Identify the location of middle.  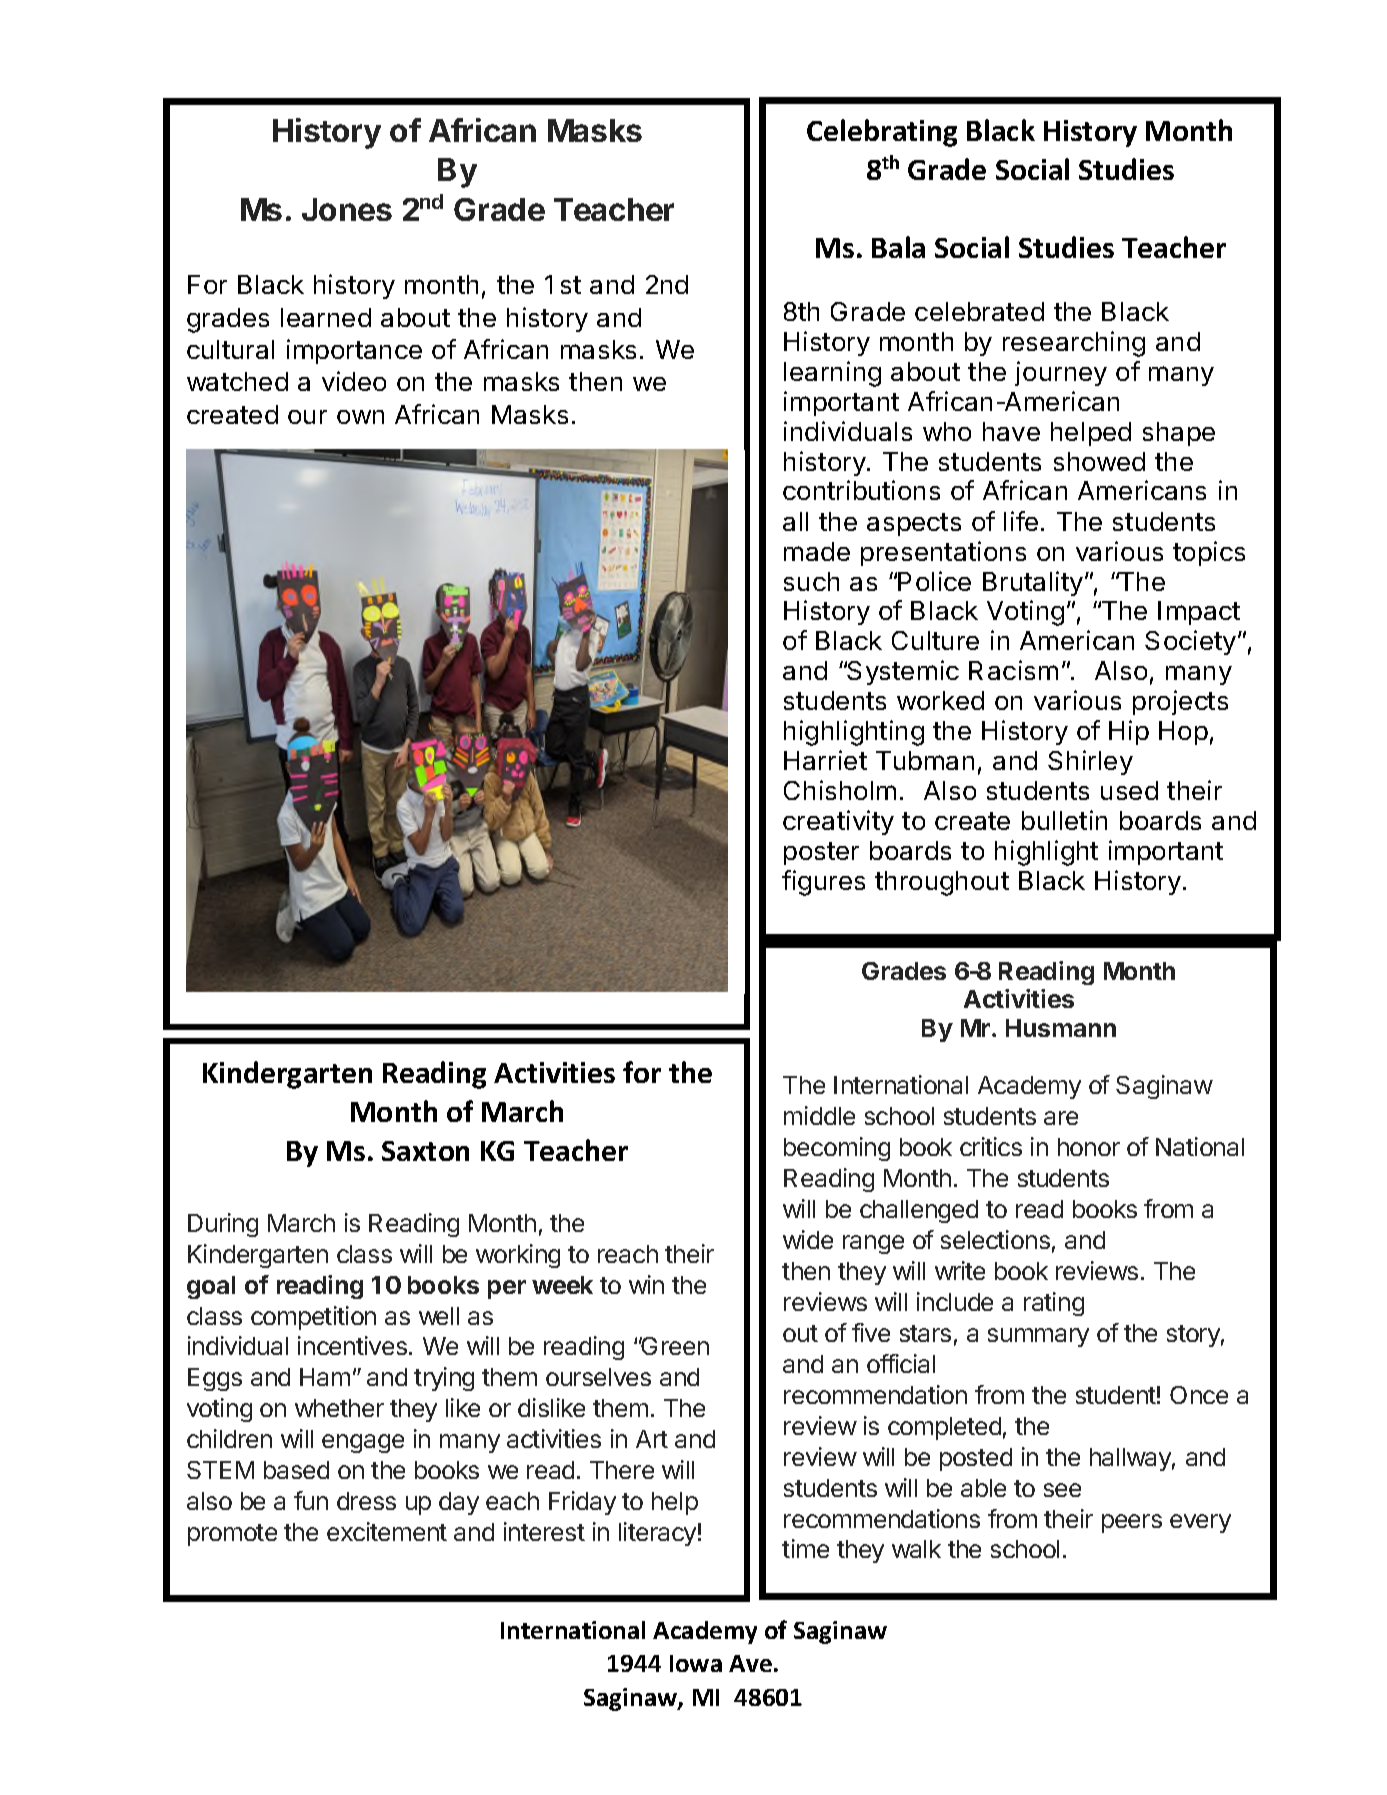
(819, 1115).
